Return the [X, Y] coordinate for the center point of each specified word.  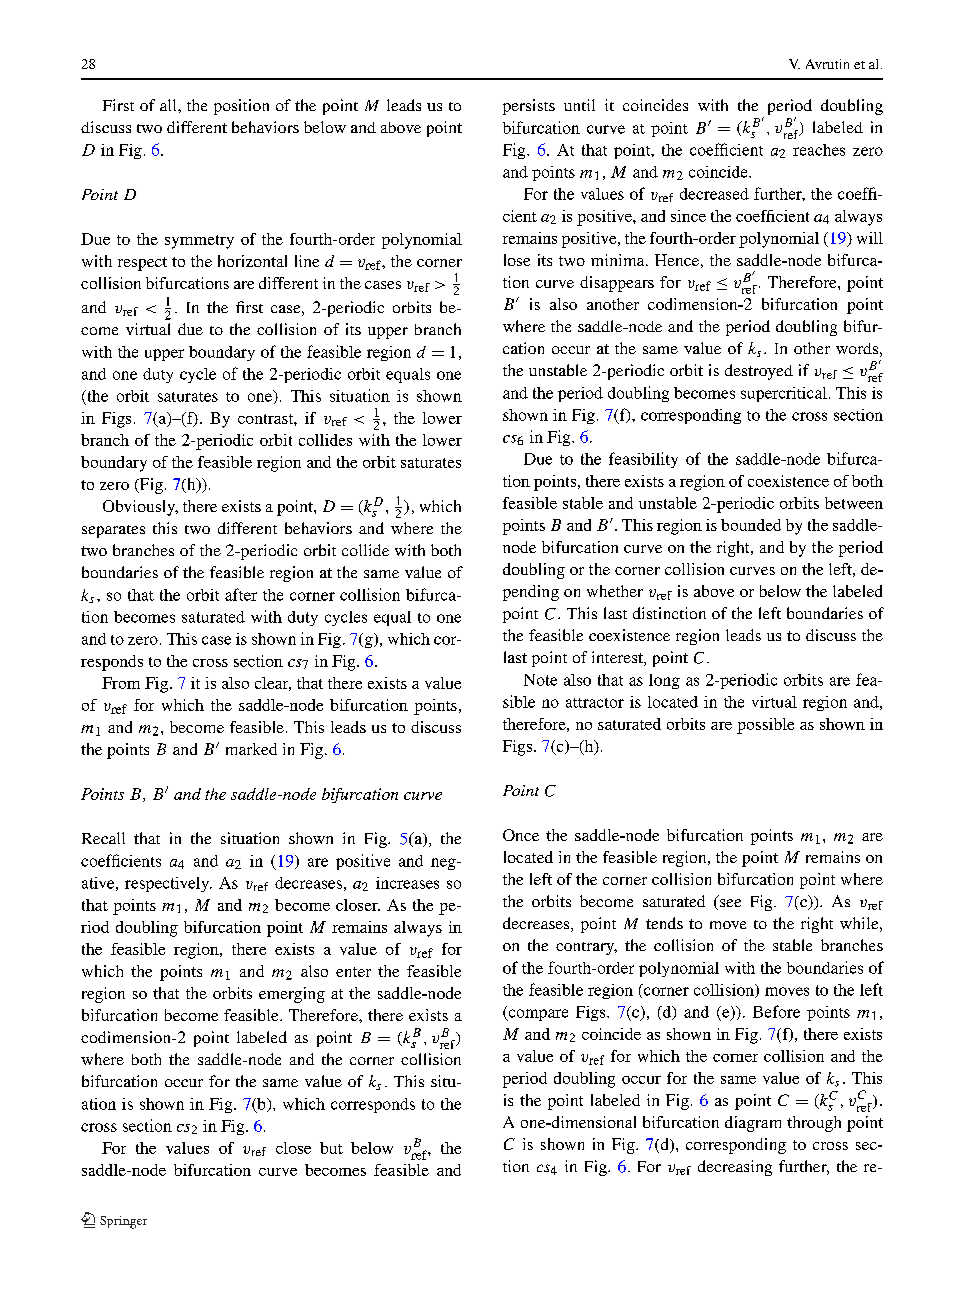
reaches [819, 150]
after [241, 594]
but [331, 1148]
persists [529, 107]
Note [540, 680]
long [664, 681]
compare [537, 1015]
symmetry [199, 242]
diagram [753, 1124]
